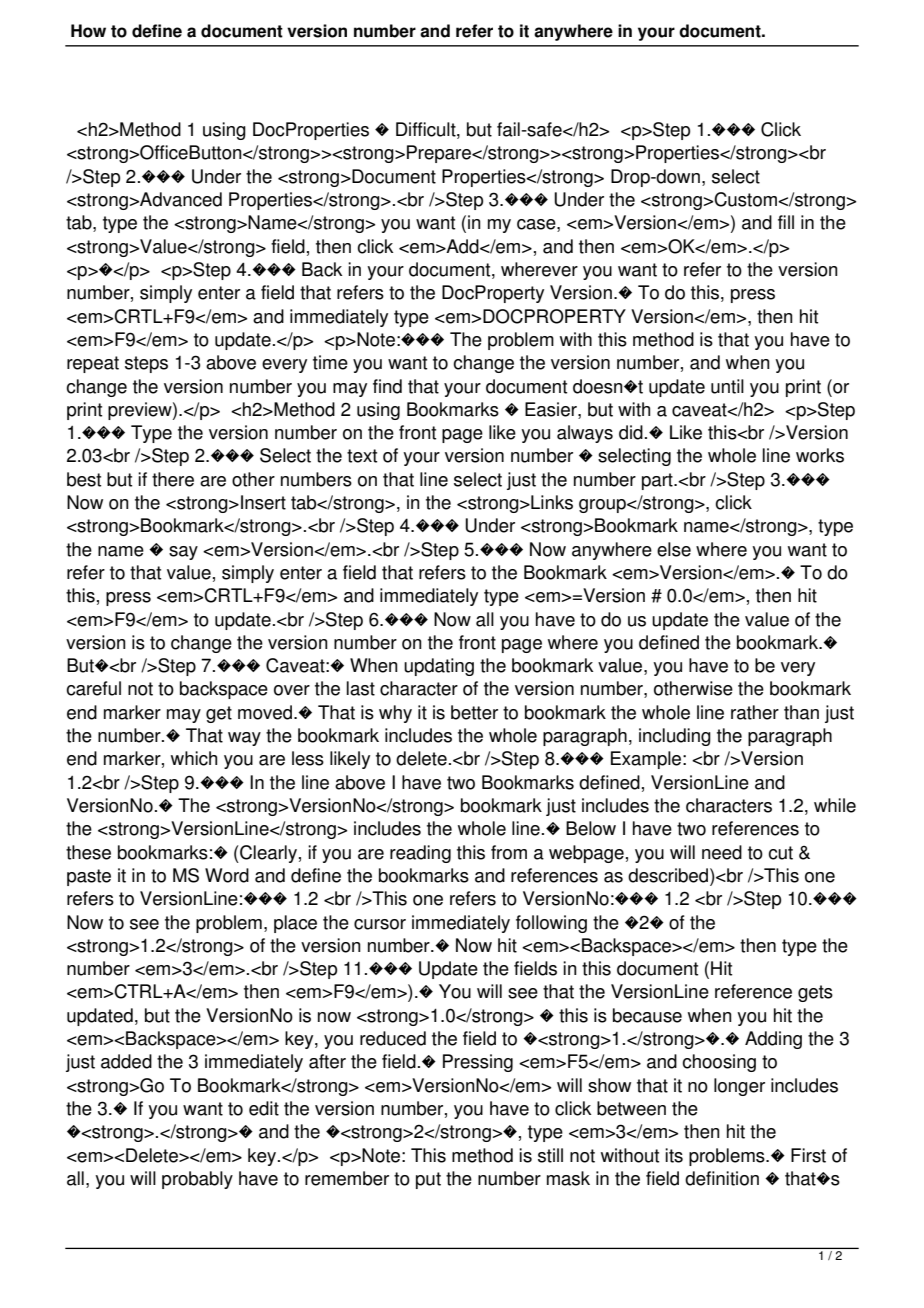 The width and height of the screenshot is (924, 1308). What do you see at coordinates (820, 455) in the screenshot?
I see `works` at bounding box center [820, 455].
